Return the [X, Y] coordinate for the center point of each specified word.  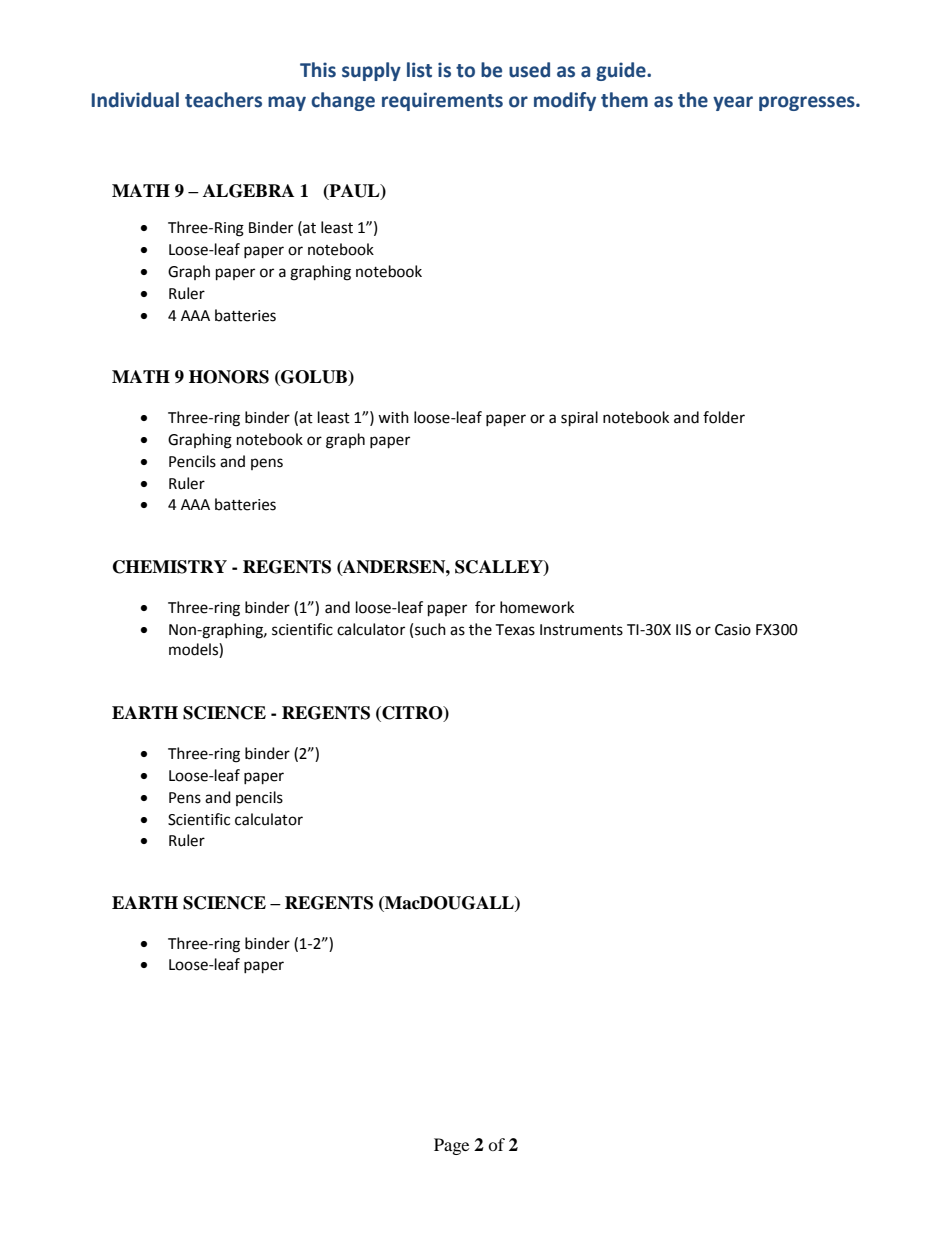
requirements [442, 101]
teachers [223, 100]
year [733, 103]
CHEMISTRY [170, 567]
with [393, 417]
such [430, 629]
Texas [515, 630]
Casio [733, 630]
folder [724, 417]
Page [451, 1146]
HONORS [229, 377]
